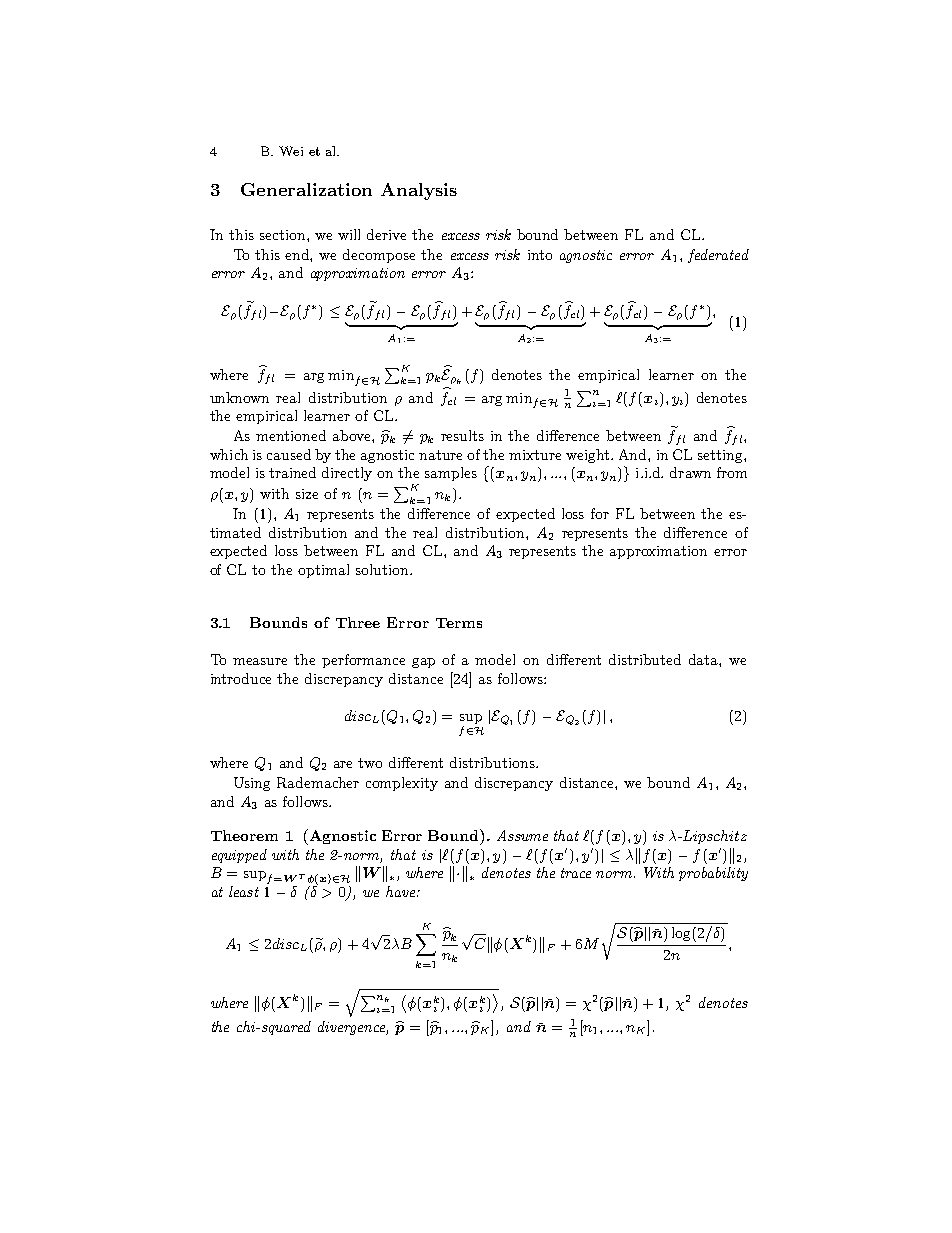 This screenshot has height=1233, width=952. I want to click on federated, so click(718, 256).
